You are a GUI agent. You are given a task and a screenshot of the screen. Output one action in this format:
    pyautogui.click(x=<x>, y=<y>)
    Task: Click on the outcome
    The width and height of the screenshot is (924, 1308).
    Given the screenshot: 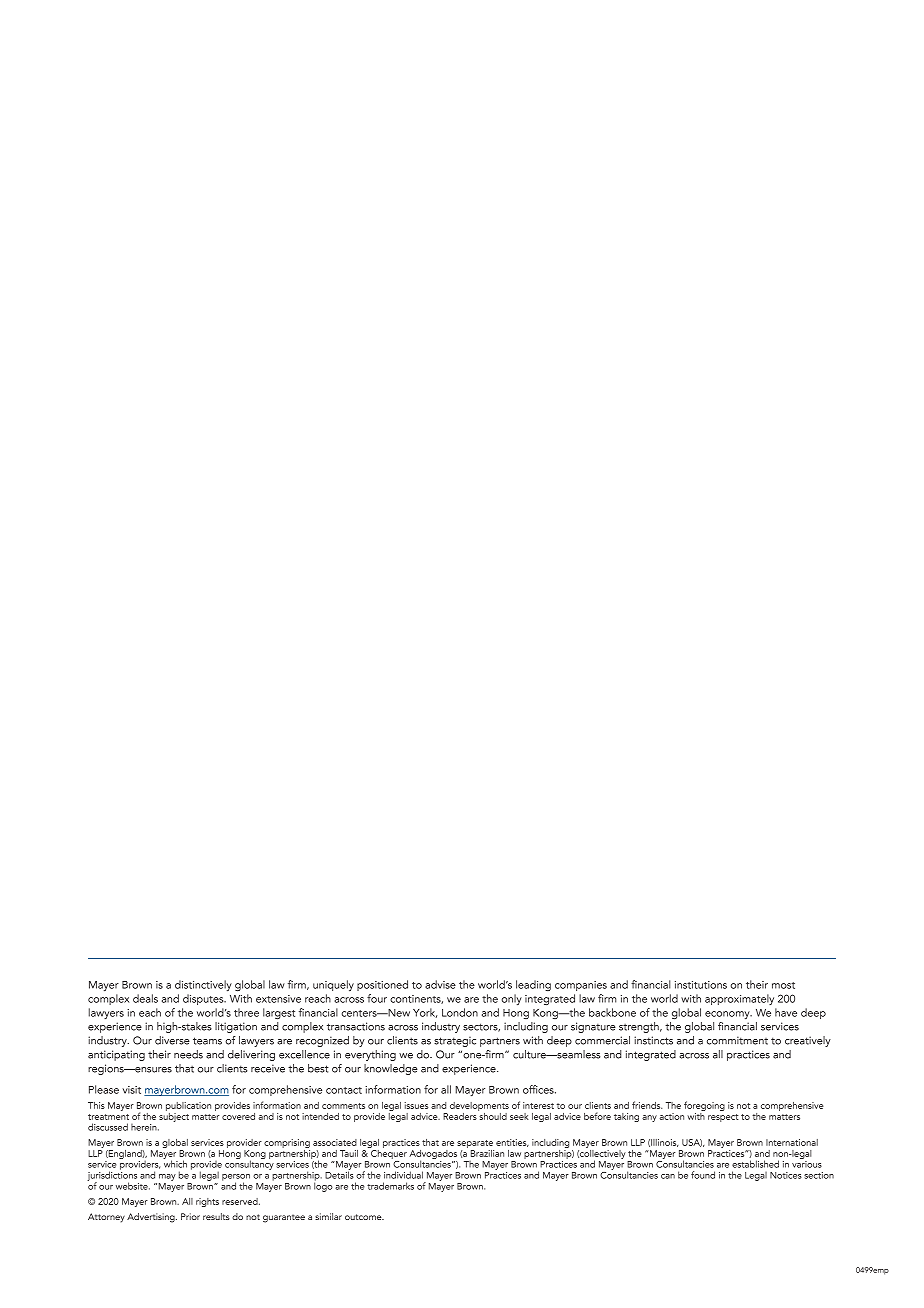 What is the action you would take?
    pyautogui.click(x=364, y=1217)
